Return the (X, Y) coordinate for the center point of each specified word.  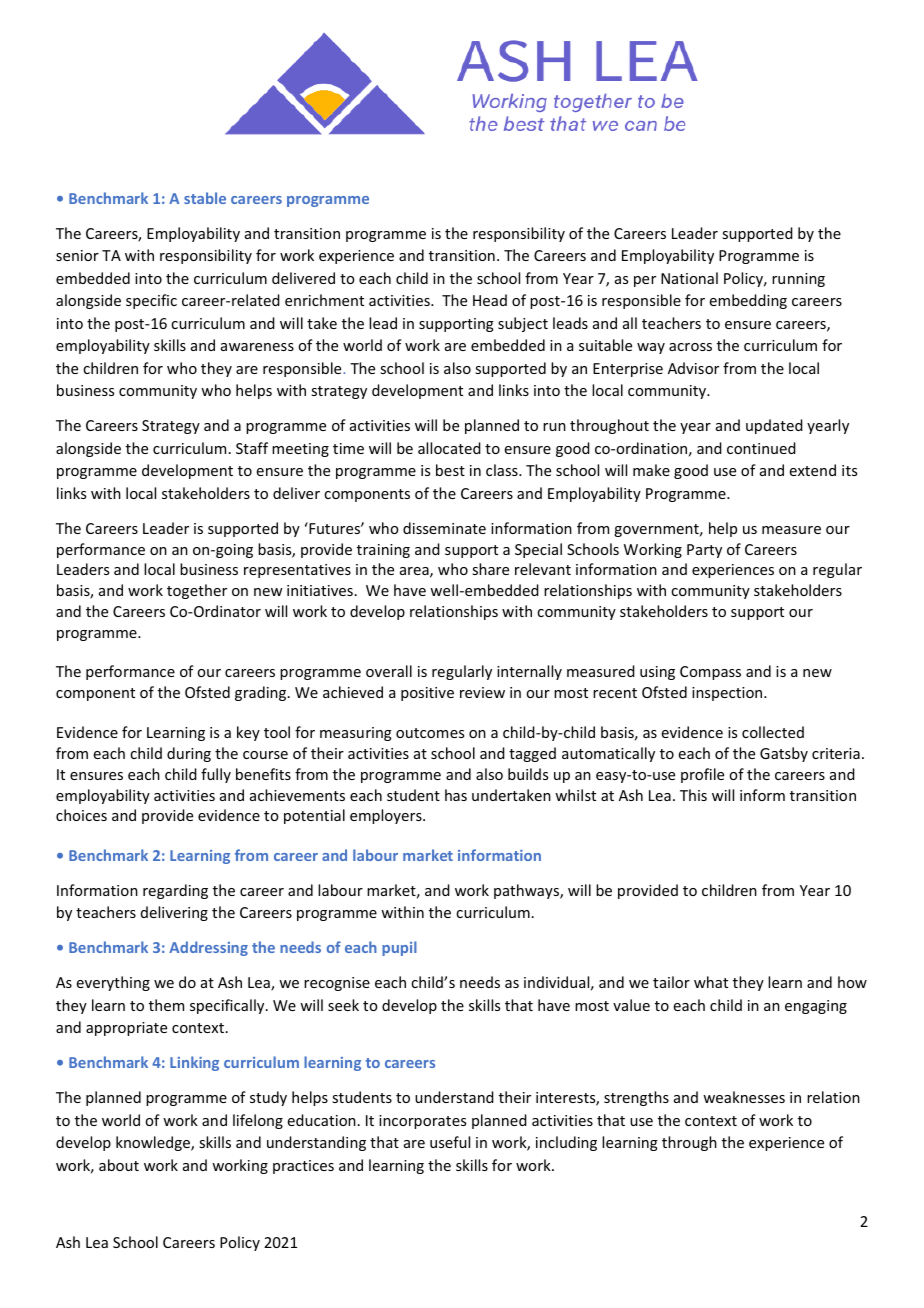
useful (450, 1142)
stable (205, 198)
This (693, 795)
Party (704, 551)
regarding (175, 891)
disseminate (444, 528)
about (119, 1165)
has (456, 795)
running (798, 280)
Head (490, 300)
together (197, 591)
